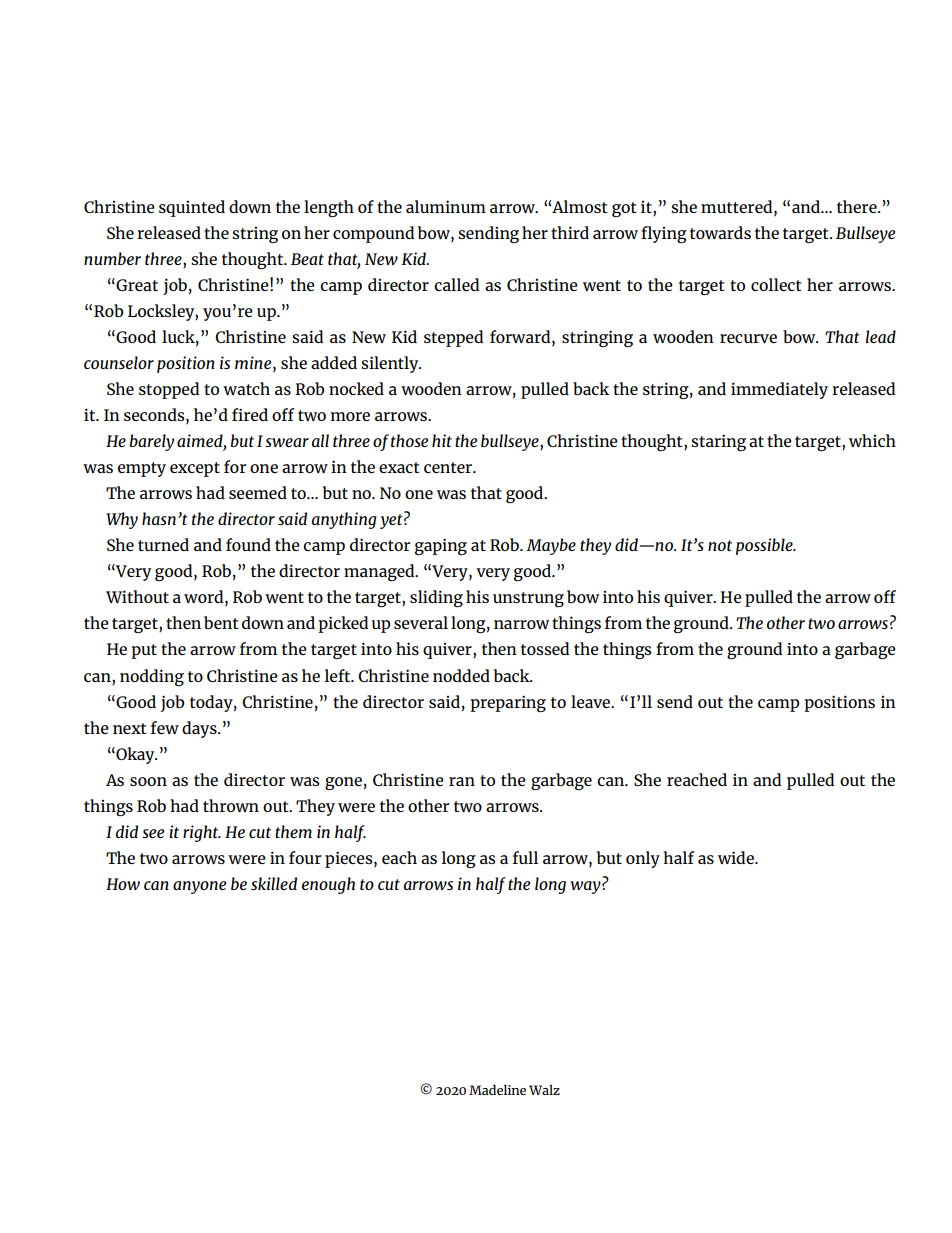 The width and height of the image is (952, 1233). Describe the element at coordinates (258, 492) in the image. I see `seemed` at that location.
